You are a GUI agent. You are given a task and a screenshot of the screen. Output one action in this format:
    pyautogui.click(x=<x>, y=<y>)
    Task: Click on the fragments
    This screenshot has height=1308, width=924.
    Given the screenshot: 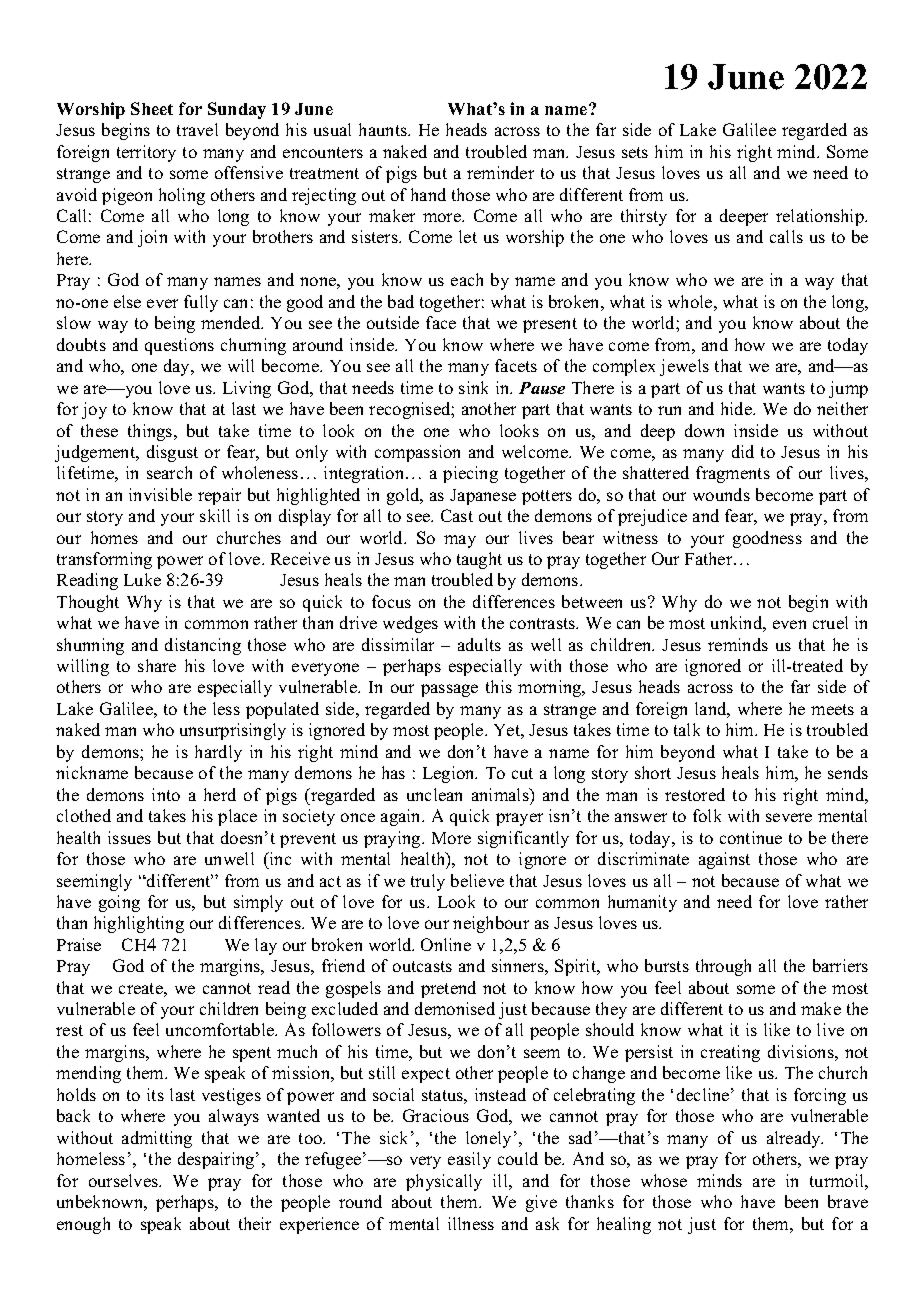 What is the action you would take?
    pyautogui.click(x=733, y=474)
